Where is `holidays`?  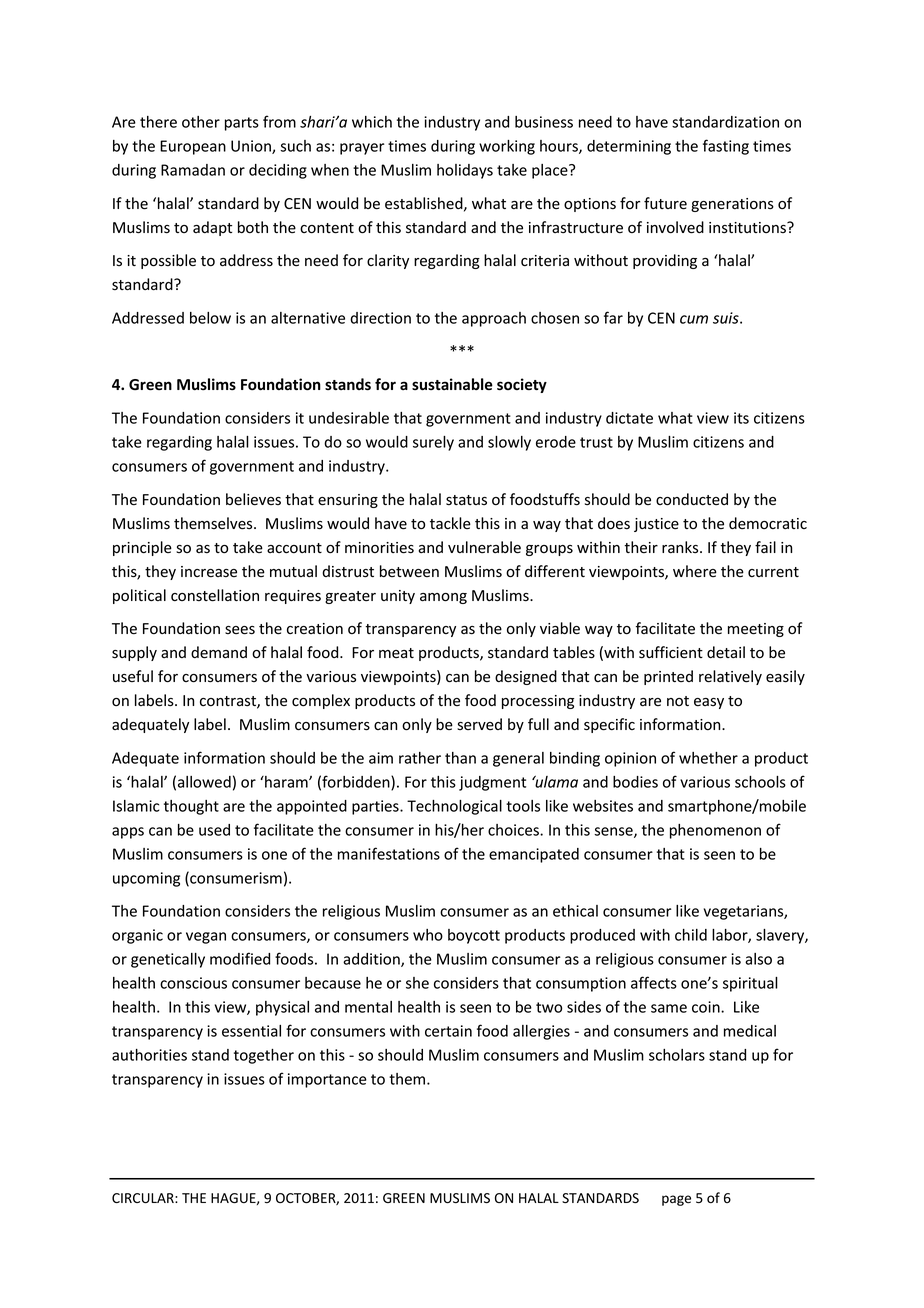 holidays is located at coordinates (465, 171).
